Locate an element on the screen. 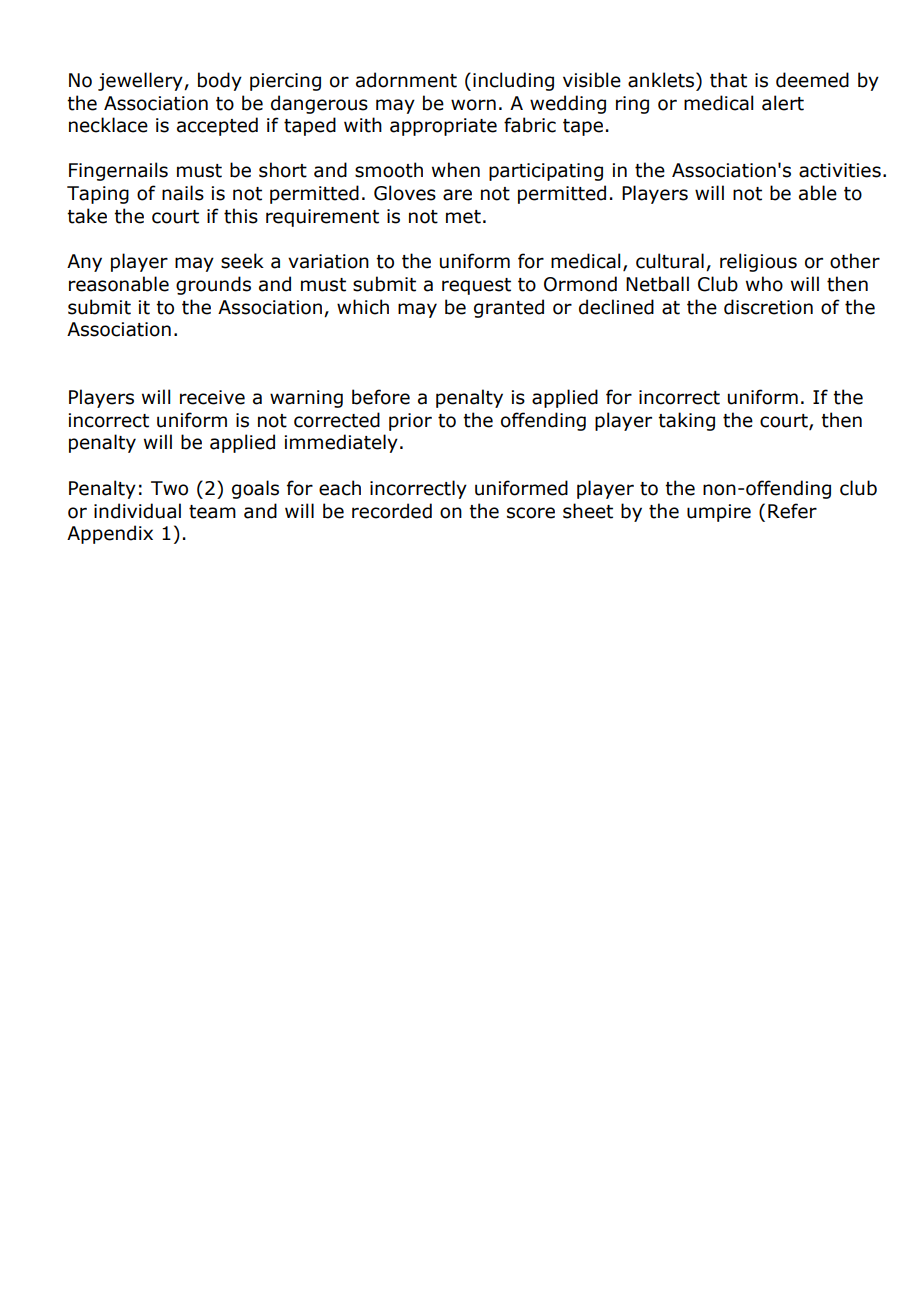 The image size is (924, 1308). jewellery is located at coordinates (141, 81).
